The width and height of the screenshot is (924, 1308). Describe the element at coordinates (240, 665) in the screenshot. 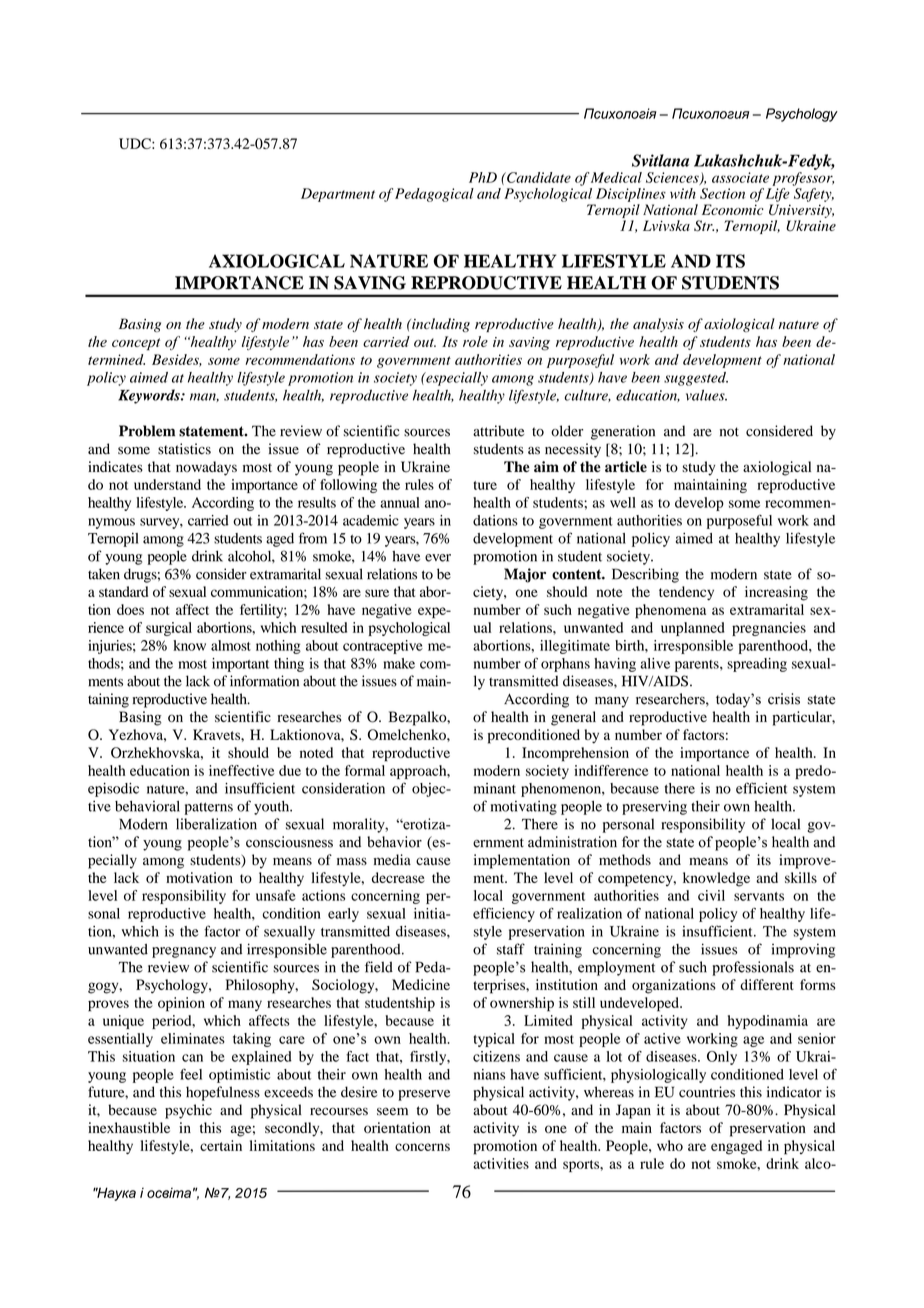

I see `important` at that location.
